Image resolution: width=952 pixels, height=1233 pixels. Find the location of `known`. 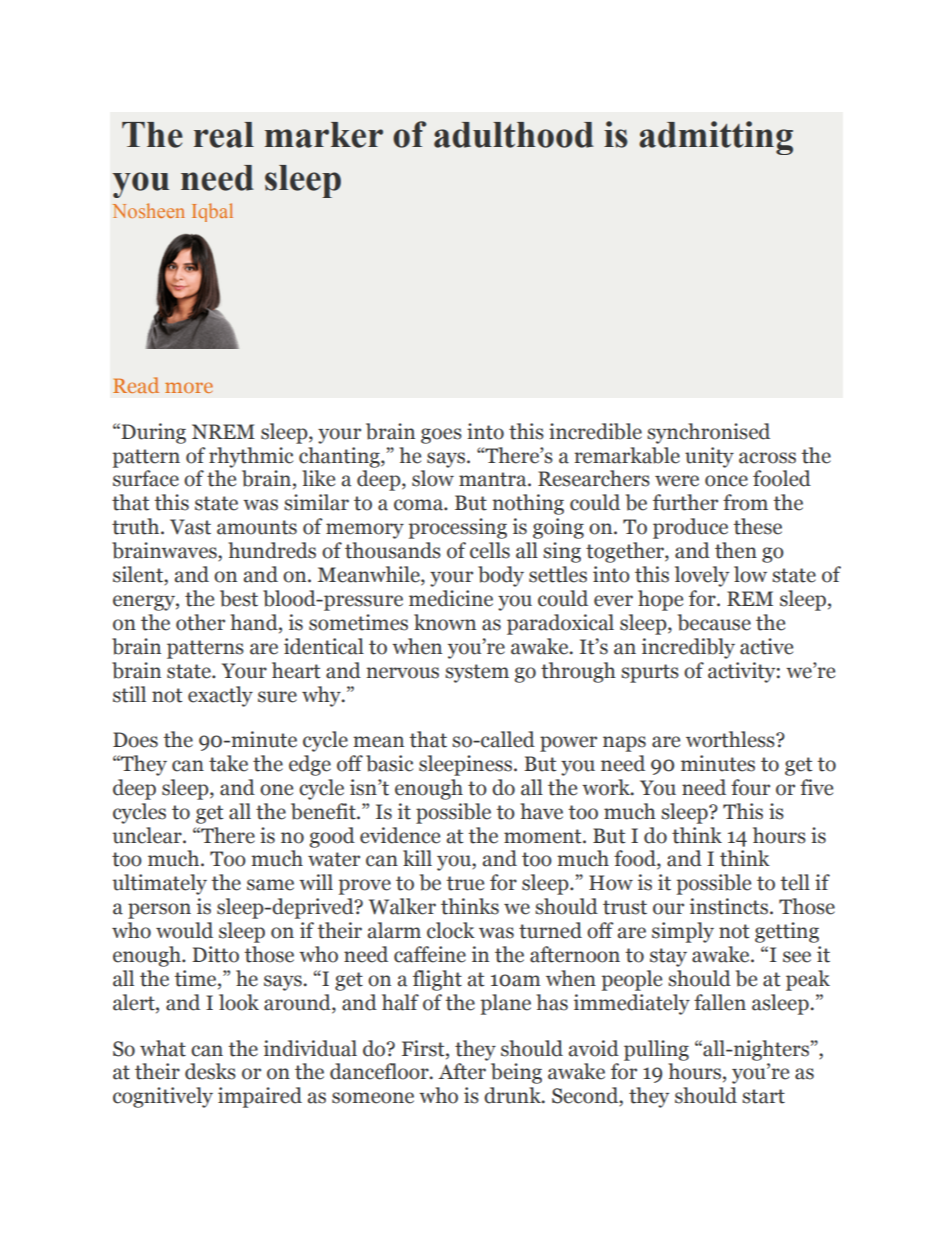

known is located at coordinates (445, 622).
